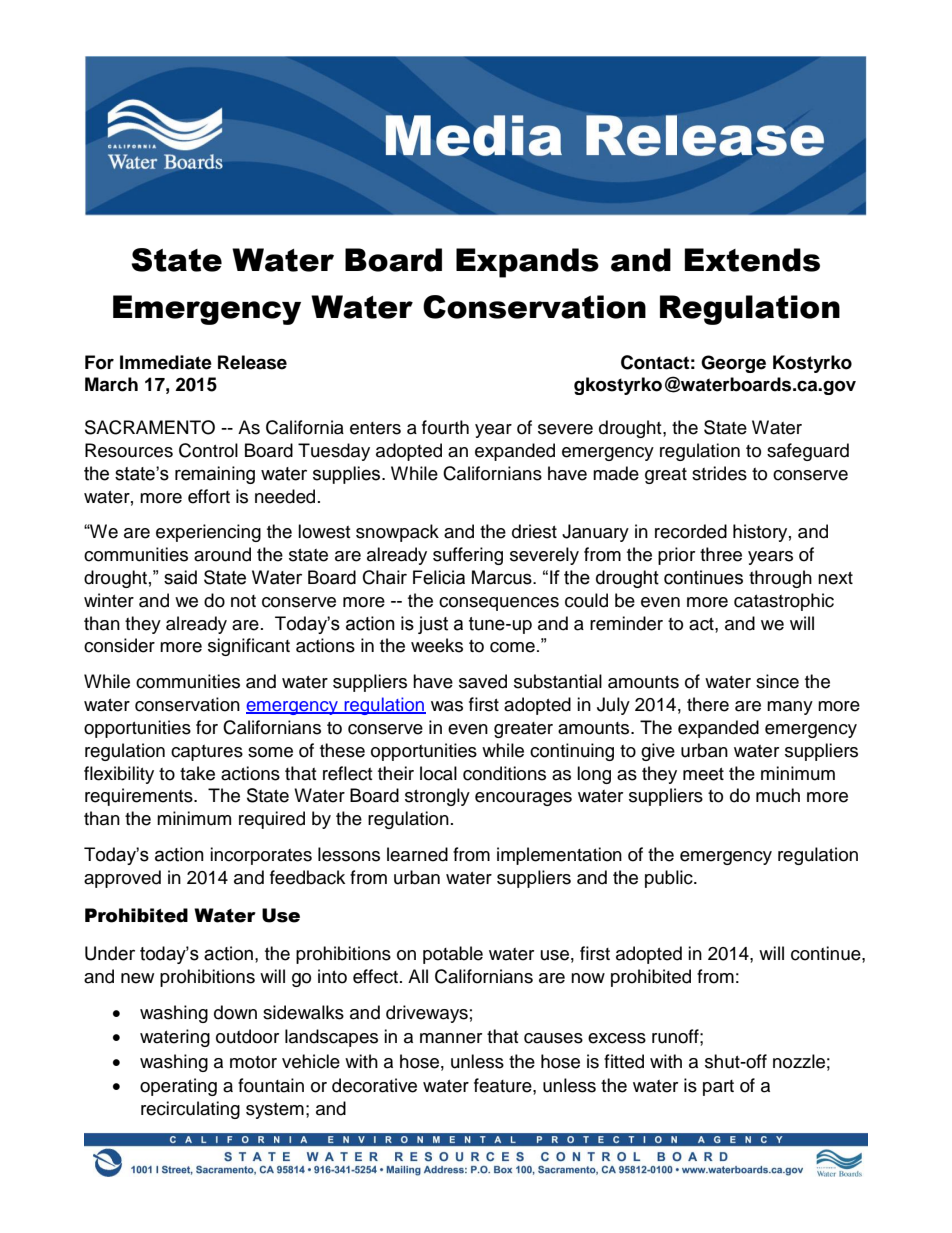 The image size is (952, 1233). Describe the element at coordinates (166, 362) in the image. I see `Immediate` at that location.
